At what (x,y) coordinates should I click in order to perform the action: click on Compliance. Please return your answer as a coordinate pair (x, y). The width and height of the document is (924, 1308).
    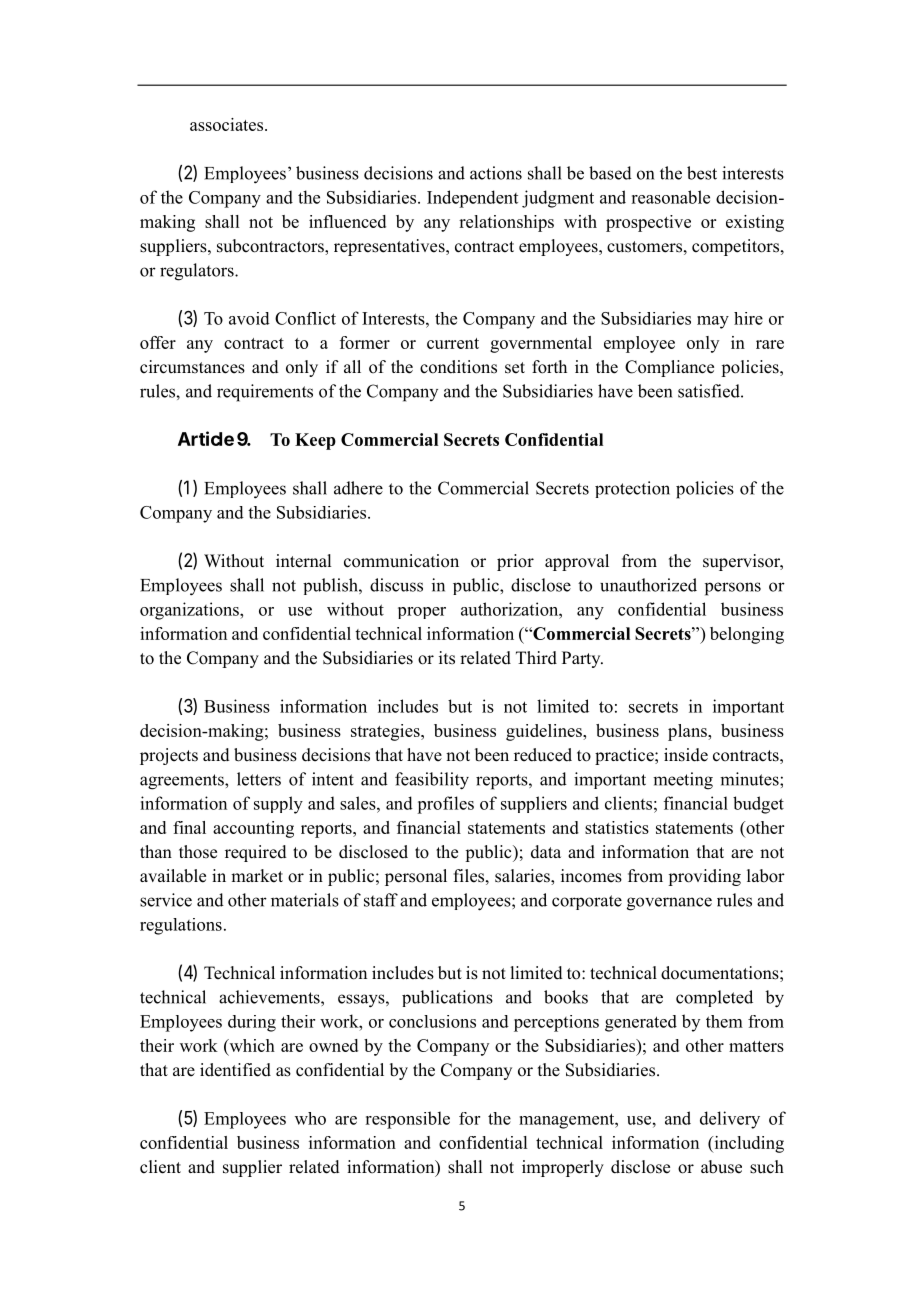
    Looking at the image, I should click on (669, 368).
